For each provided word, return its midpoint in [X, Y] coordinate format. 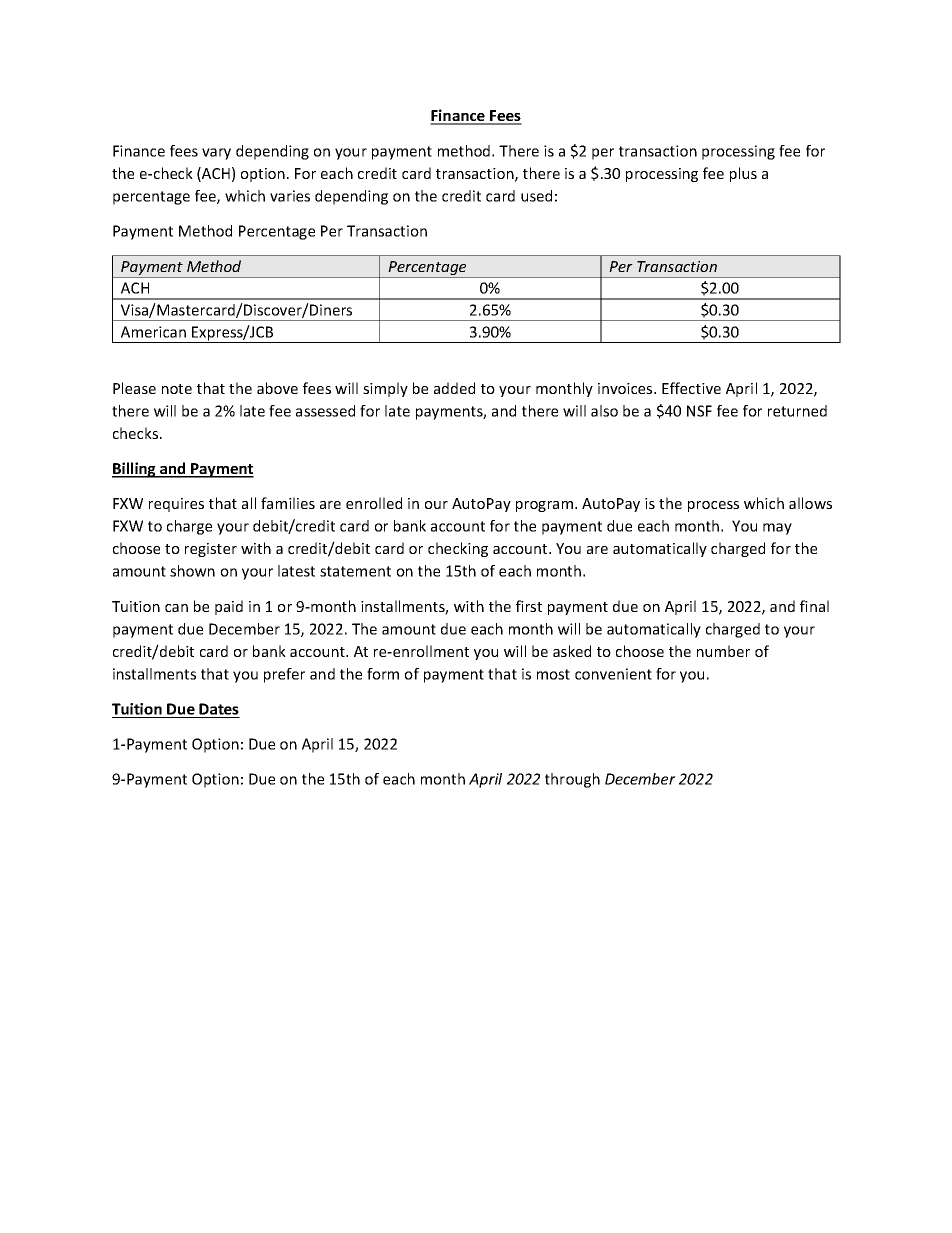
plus [743, 174]
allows [810, 503]
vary [216, 154]
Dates [219, 709]
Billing [135, 470]
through [572, 780]
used [536, 196]
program [546, 506]
